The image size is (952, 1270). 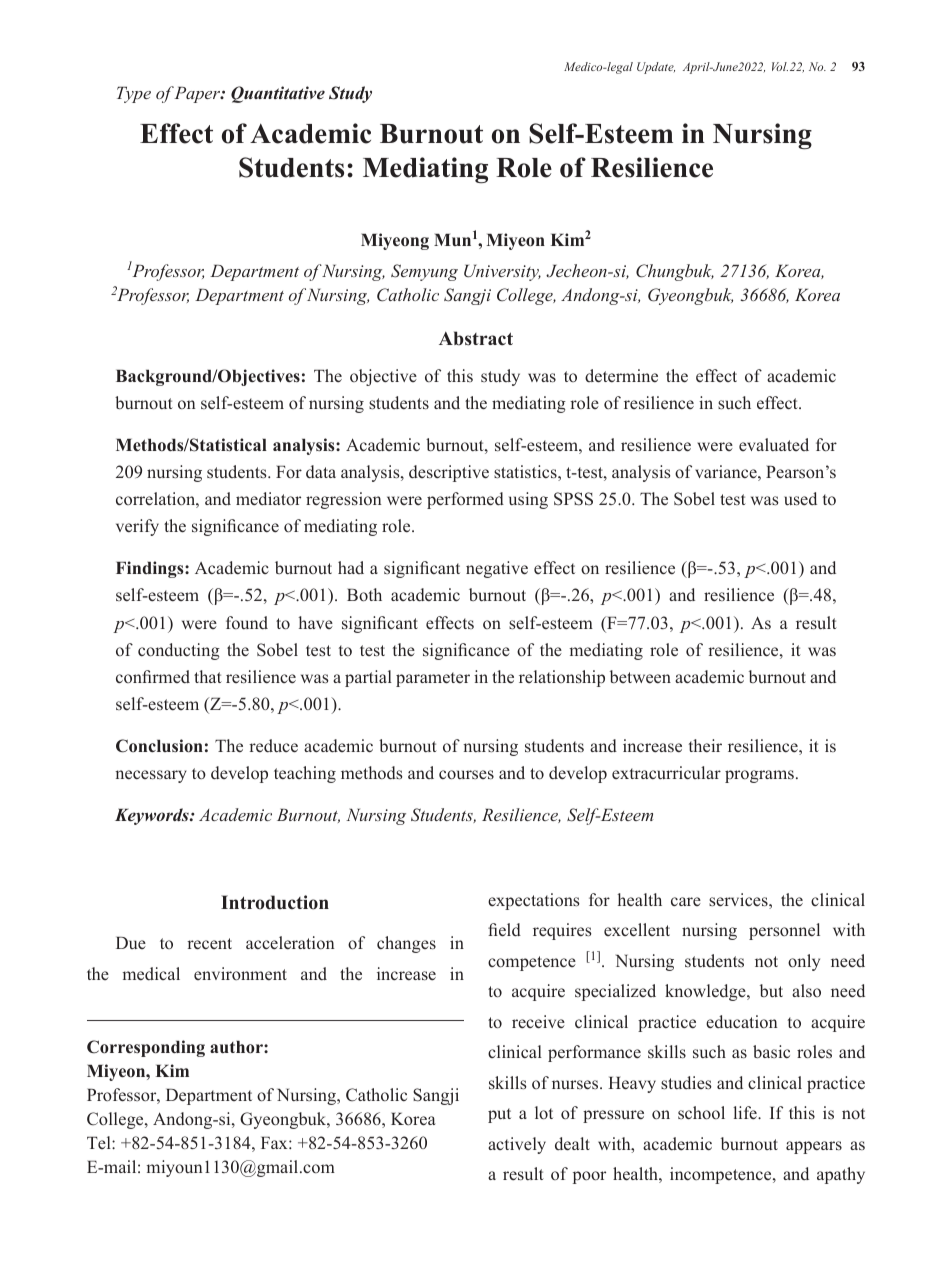 I want to click on Keywords, so click(x=153, y=816).
